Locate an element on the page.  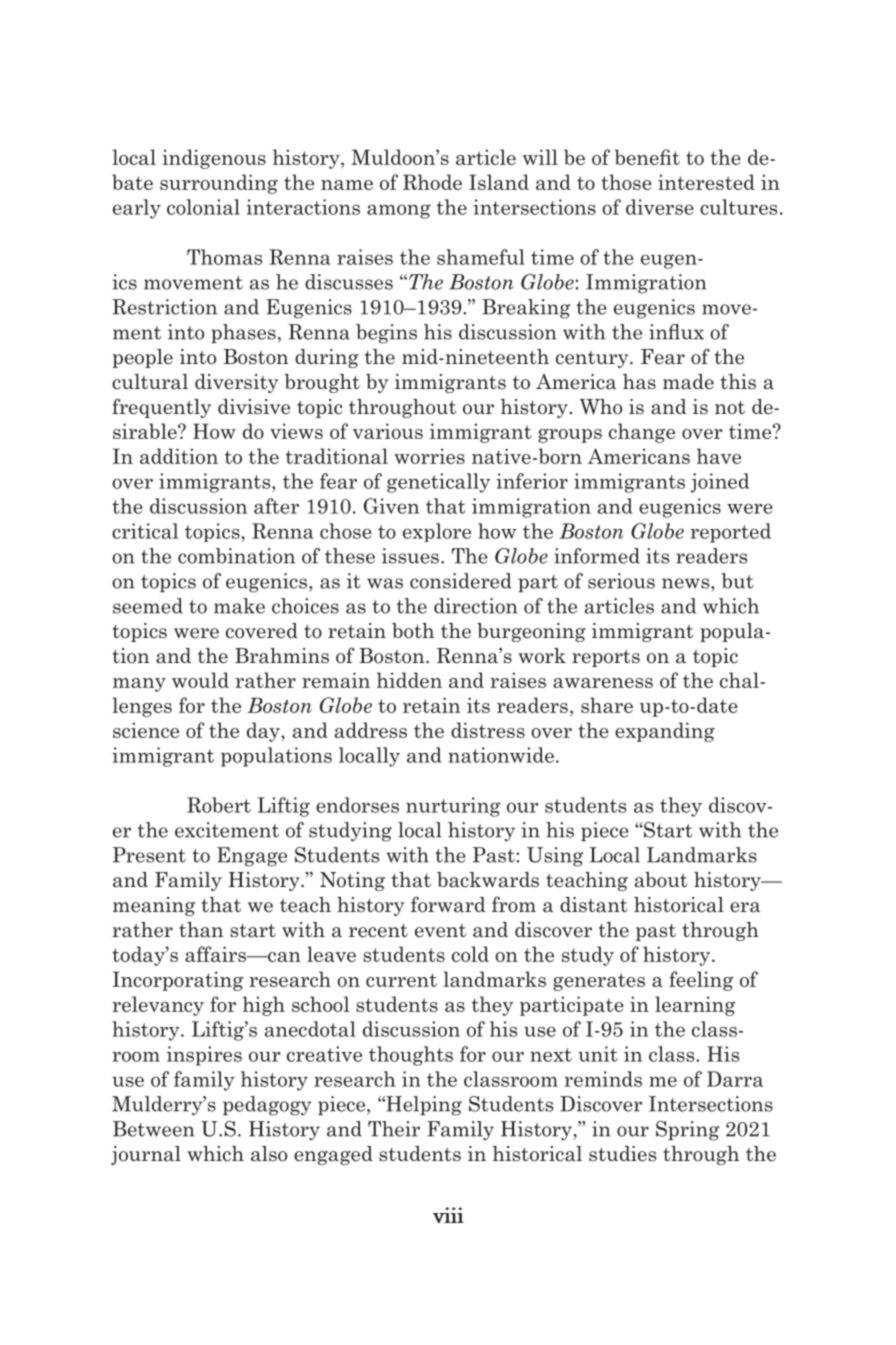
also is located at coordinates (269, 1154).
